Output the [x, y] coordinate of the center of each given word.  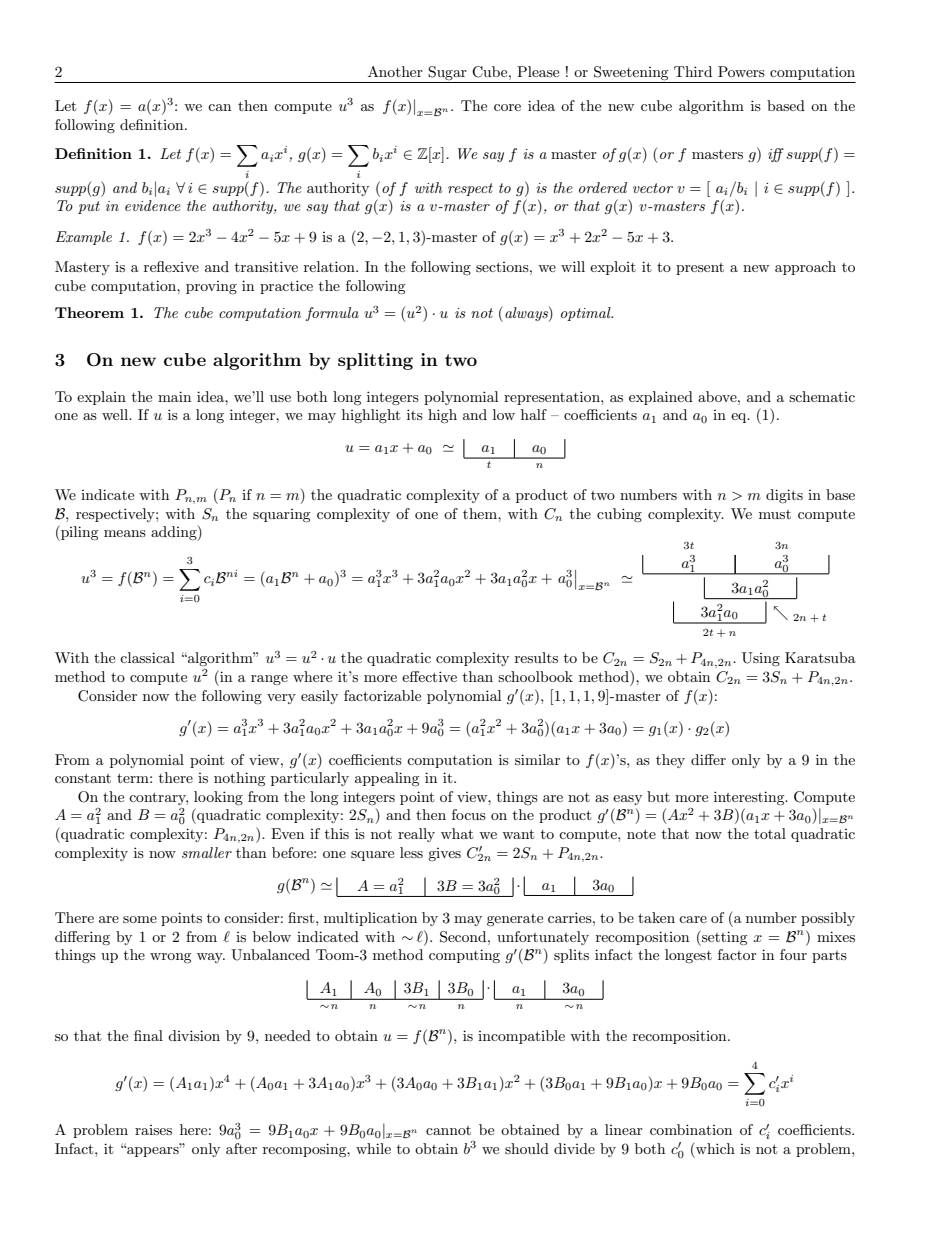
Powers [741, 71]
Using [761, 659]
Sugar [447, 73]
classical [147, 657]
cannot [448, 1130]
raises [153, 1130]
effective [429, 676]
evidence [153, 205]
